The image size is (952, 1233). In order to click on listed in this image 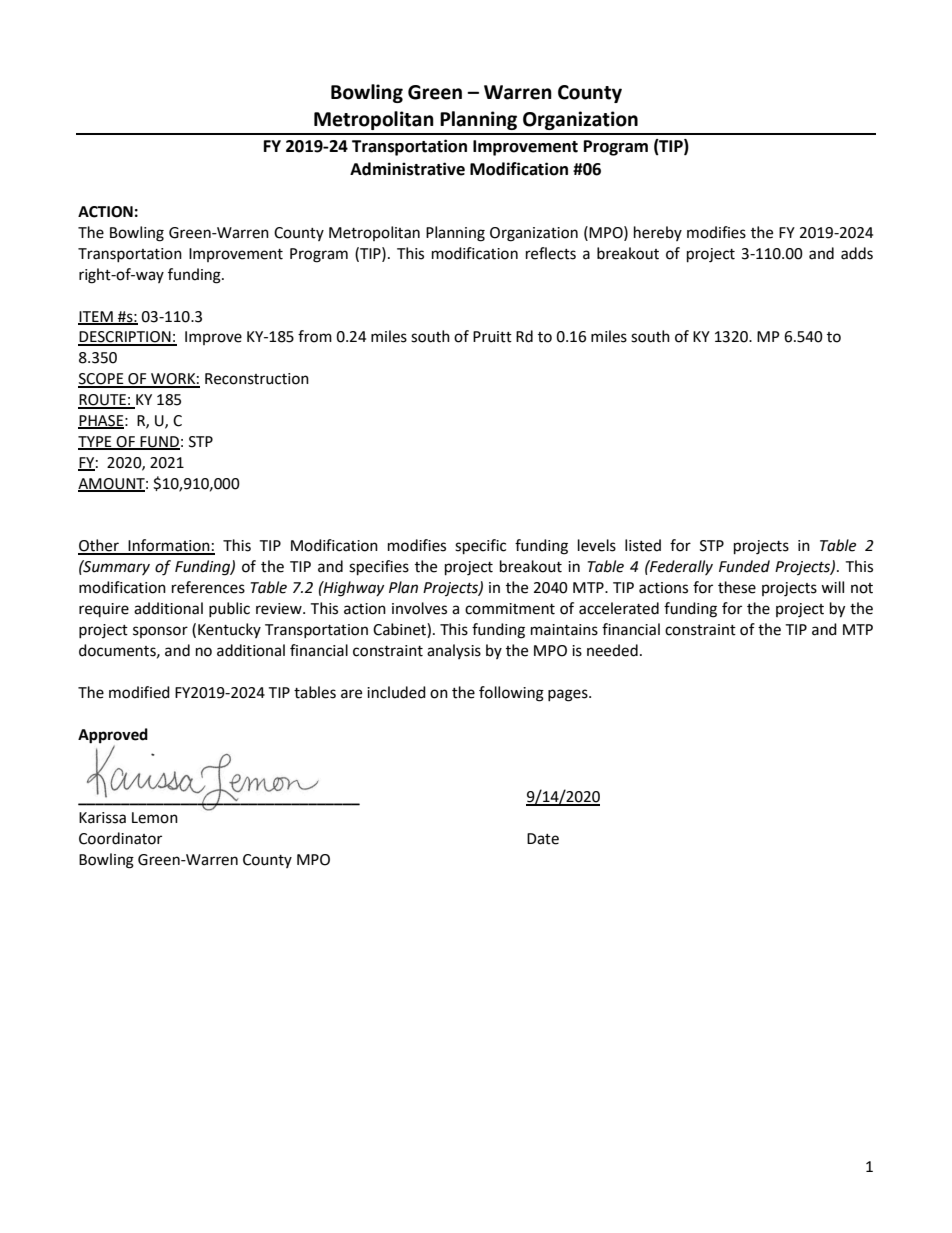, I will do `click(643, 545)`.
